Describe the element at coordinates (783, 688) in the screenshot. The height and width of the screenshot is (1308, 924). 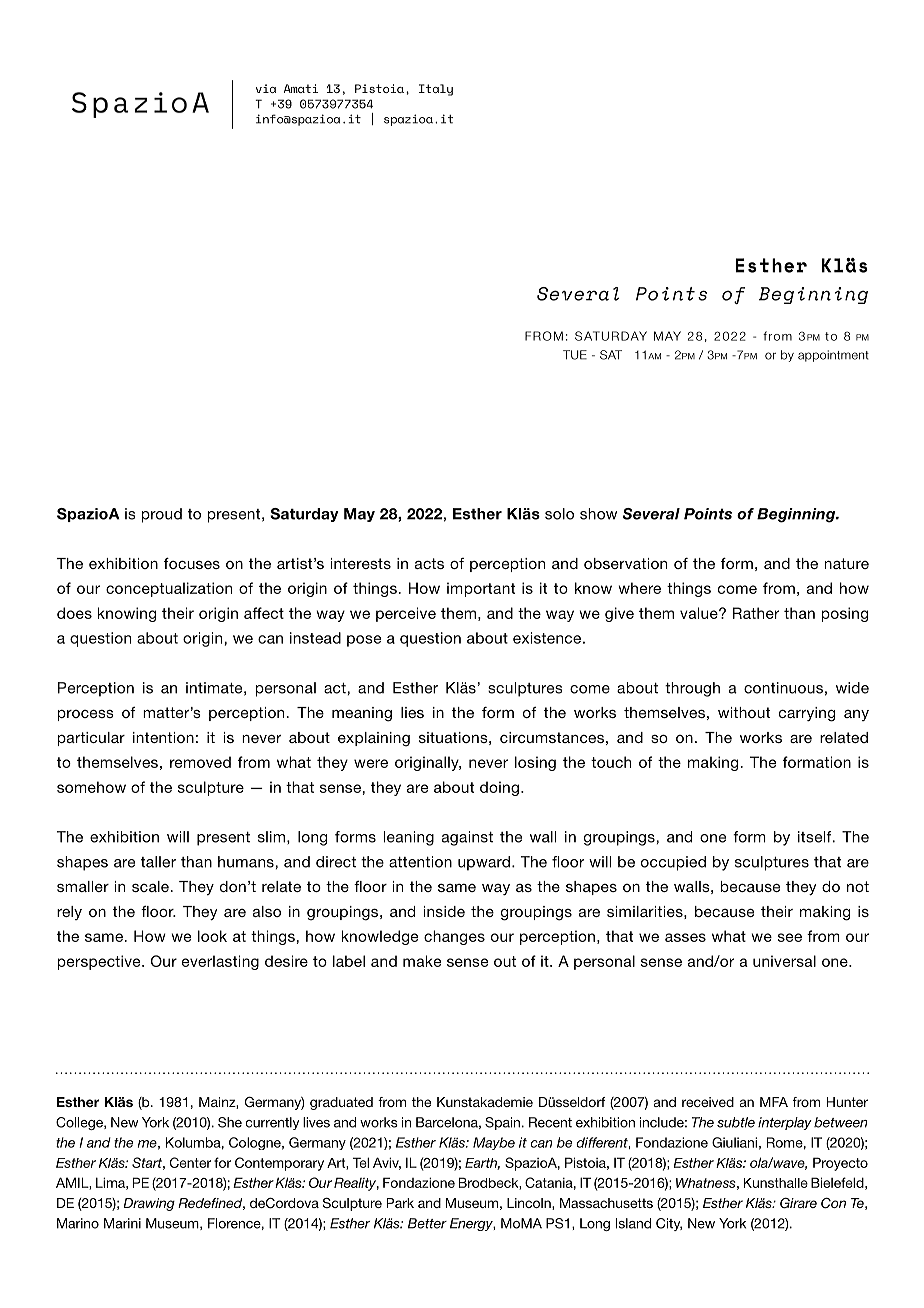
I see `continuous` at that location.
